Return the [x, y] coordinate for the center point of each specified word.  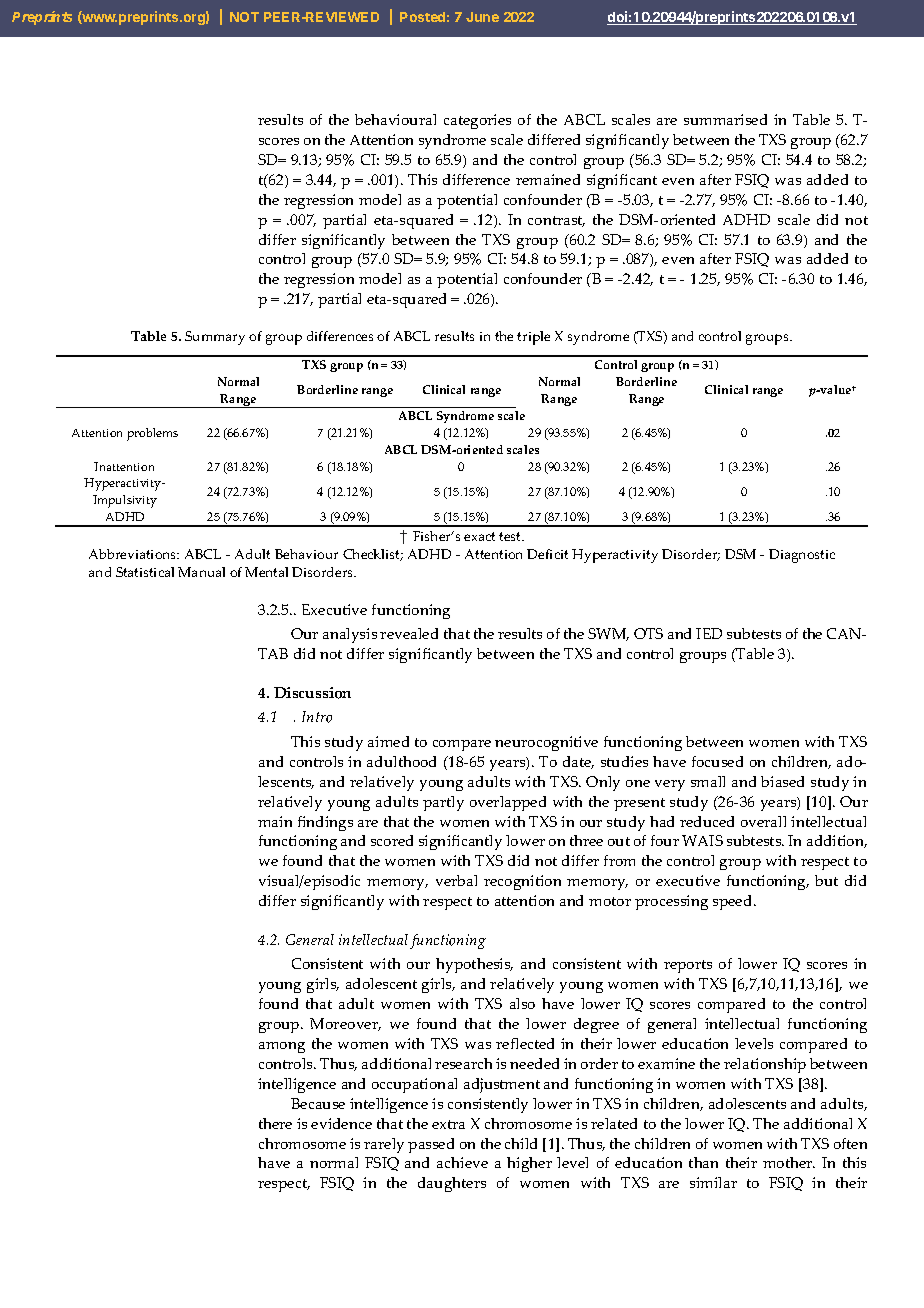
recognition [522, 882]
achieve [462, 1162]
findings [325, 823]
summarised [725, 119]
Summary [215, 338]
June [482, 17]
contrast [556, 221]
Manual [201, 572]
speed [734, 902]
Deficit [547, 554]
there [275, 1123]
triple [533, 338]
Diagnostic [802, 556]
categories [477, 121]
